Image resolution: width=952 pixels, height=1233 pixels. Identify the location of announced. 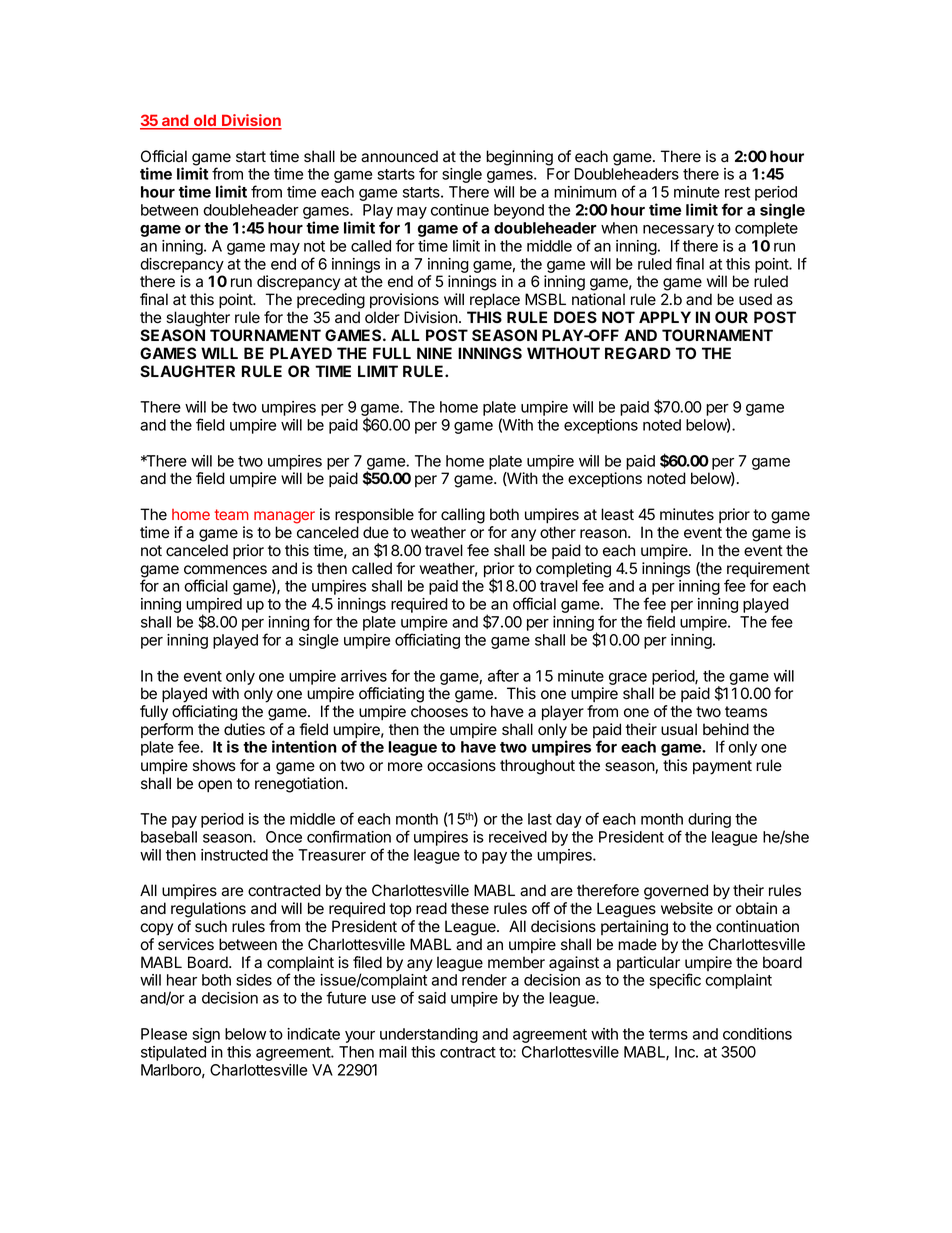
(399, 156).
